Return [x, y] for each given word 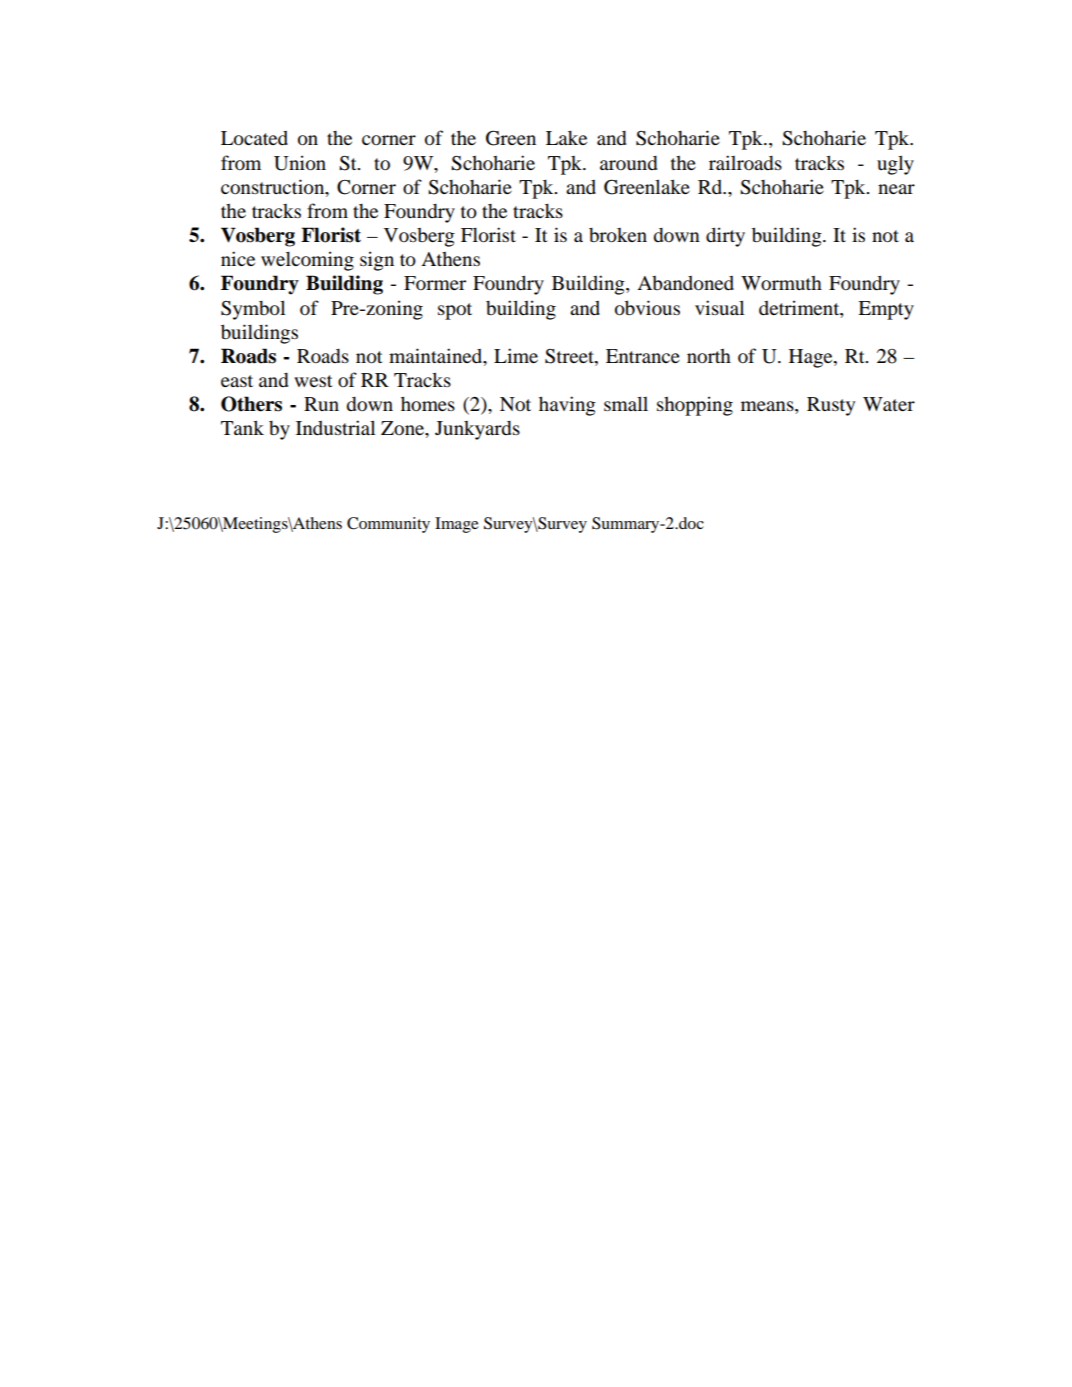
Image [457, 525]
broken [618, 235]
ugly [895, 165]
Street [570, 357]
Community [388, 525]
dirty [725, 237]
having [567, 406]
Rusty [831, 406]
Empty [886, 310]
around [629, 163]
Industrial [335, 427]
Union [300, 163]
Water [889, 404]
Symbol [253, 310]
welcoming [307, 261]
